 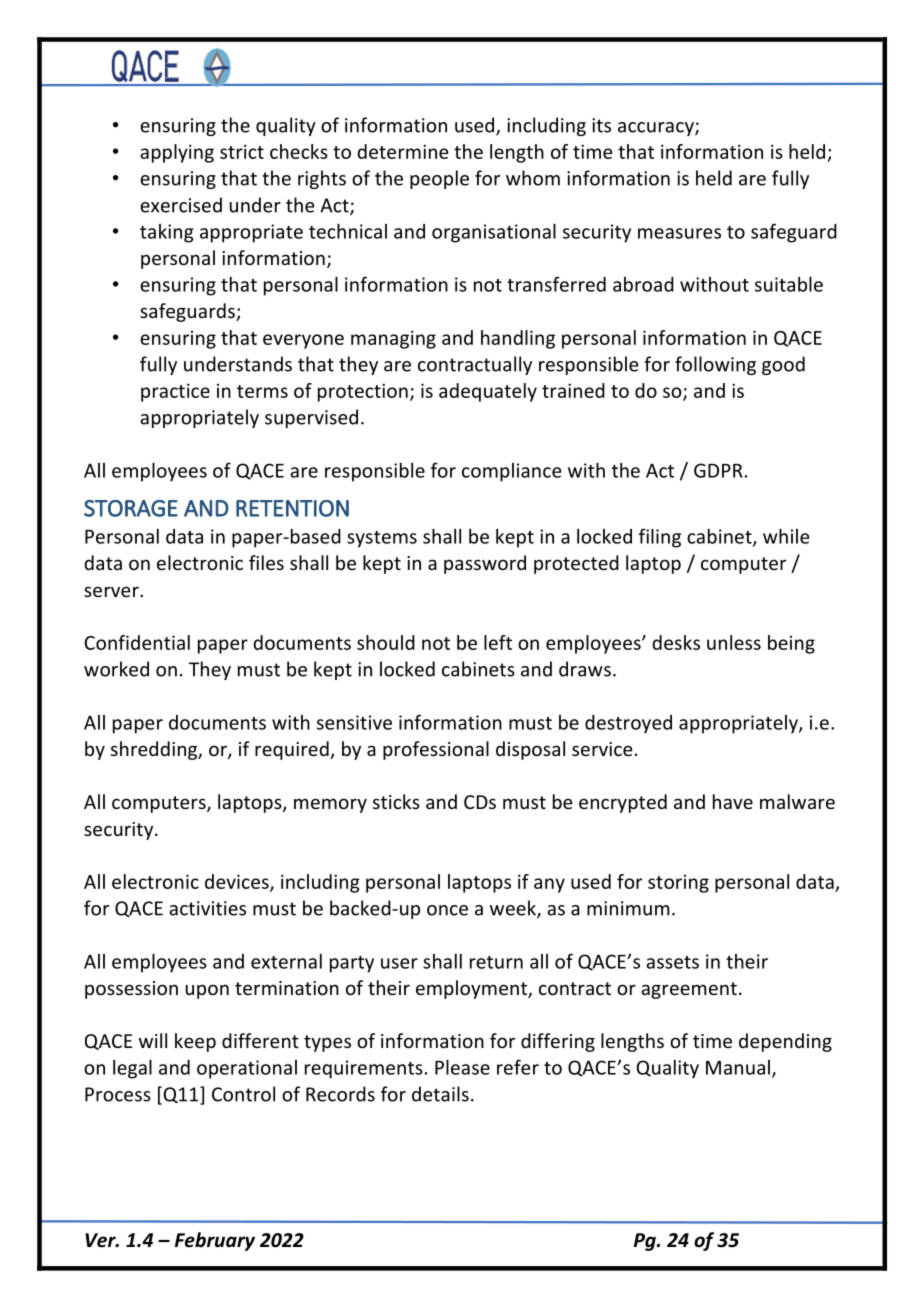 I want to click on GDPR, so click(x=718, y=470).
